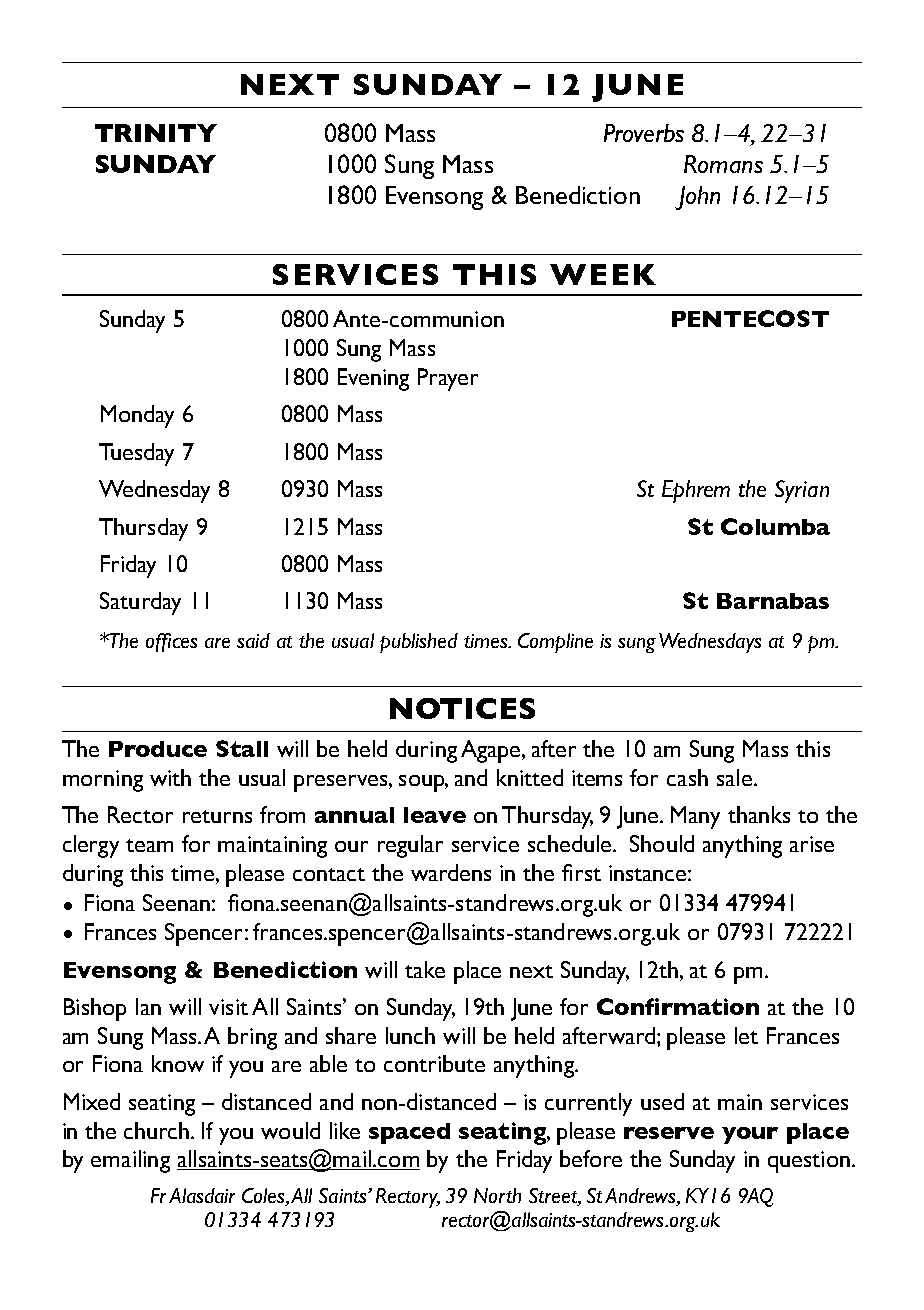 Image resolution: width=924 pixels, height=1310 pixels. What do you see at coordinates (202, 1195) in the page?
I see `Alasdair` at bounding box center [202, 1195].
